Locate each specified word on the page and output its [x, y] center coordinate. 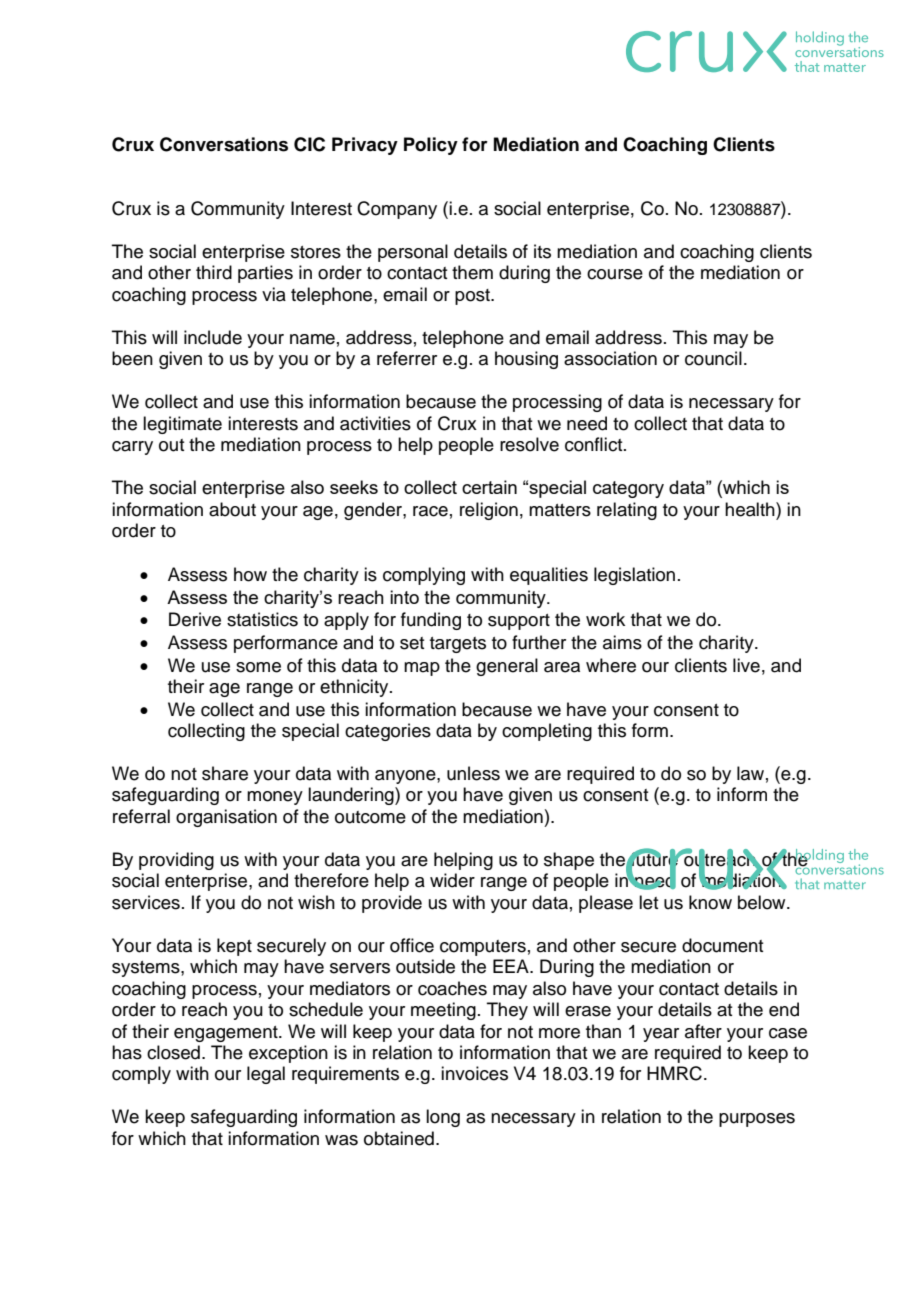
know [710, 902]
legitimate [182, 425]
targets [458, 645]
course [615, 274]
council [713, 358]
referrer [407, 358]
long [443, 1118]
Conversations [224, 144]
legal [266, 1075]
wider [452, 880]
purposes [757, 1120]
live [746, 665]
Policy [431, 146]
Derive [195, 619]
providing [176, 861]
